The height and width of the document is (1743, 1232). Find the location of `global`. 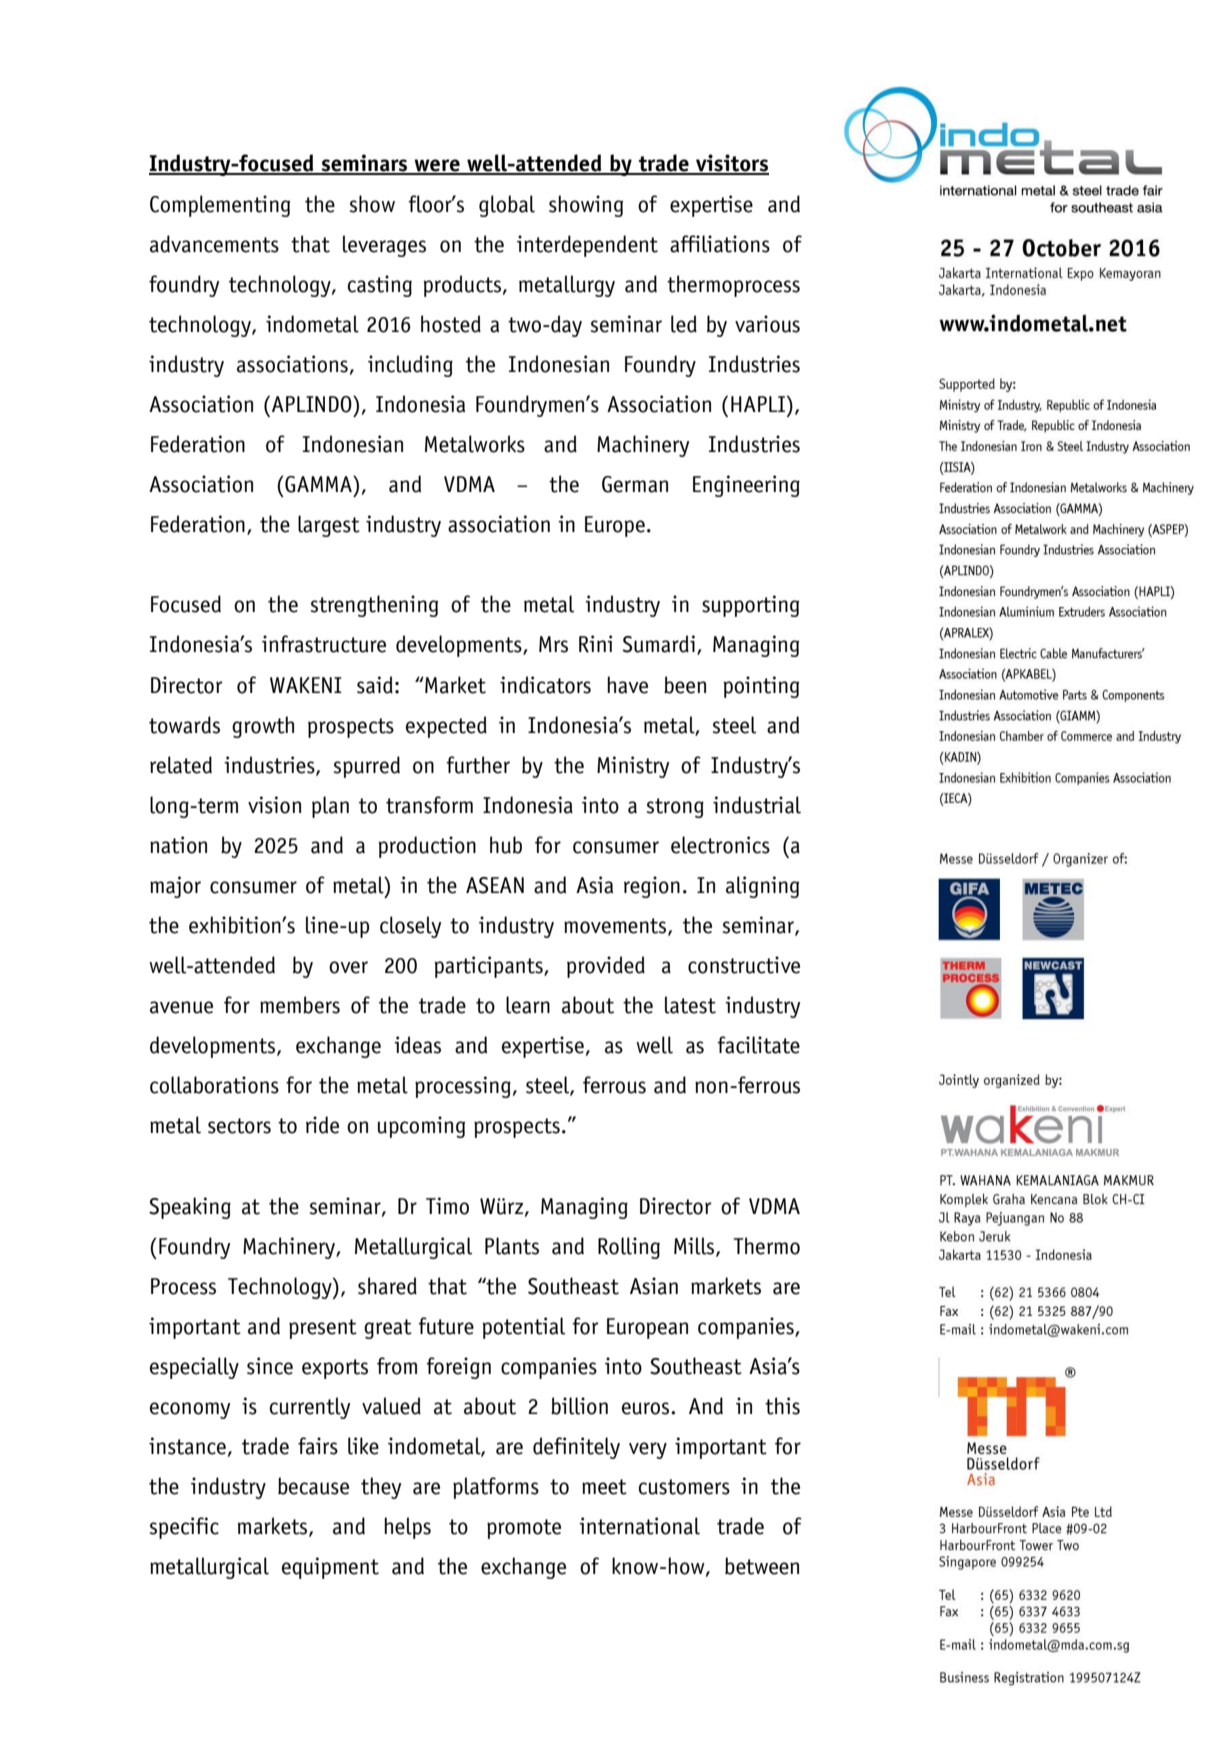

global is located at coordinates (507, 206).
